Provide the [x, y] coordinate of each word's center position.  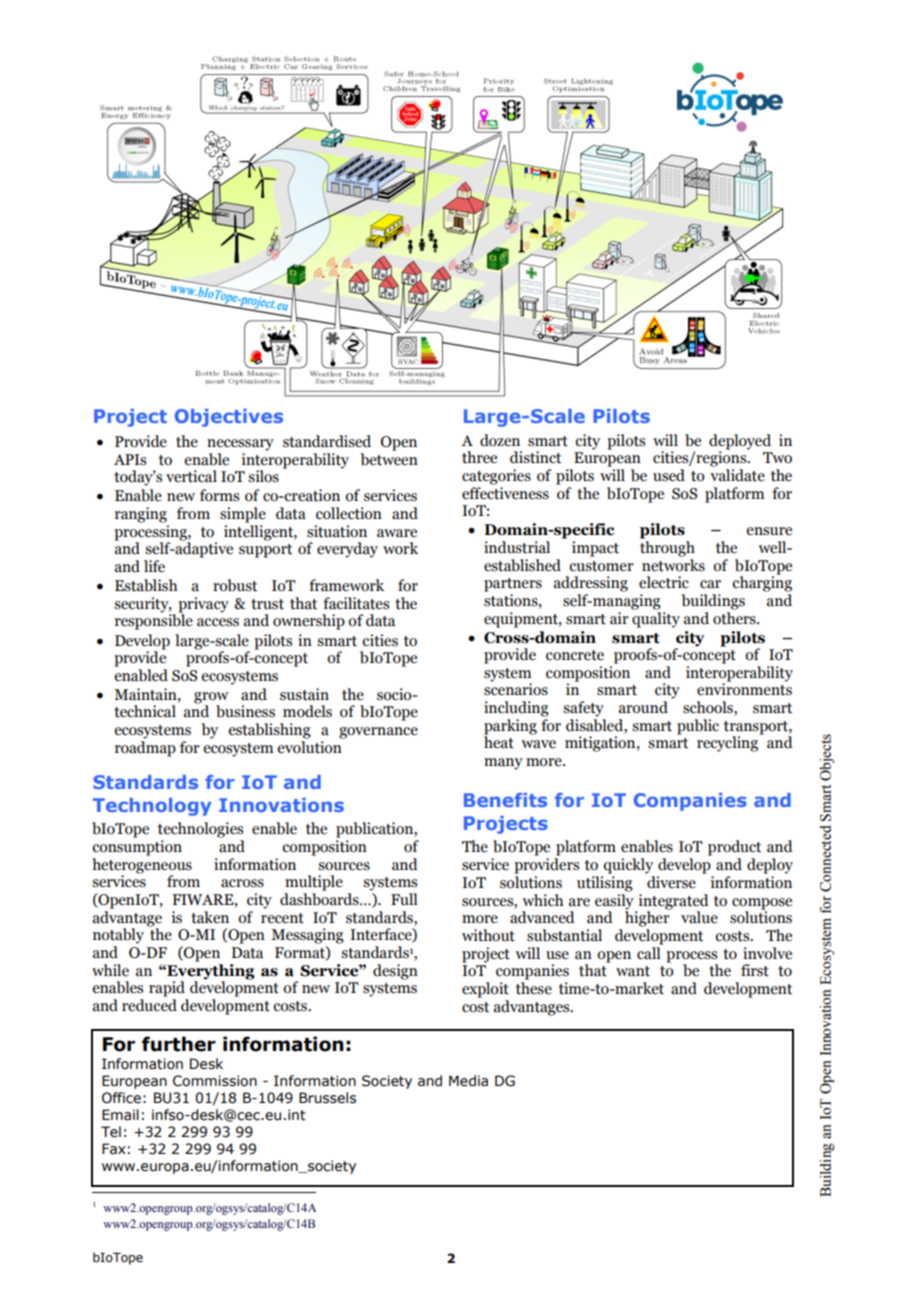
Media [468, 1081]
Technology [152, 807]
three [479, 457]
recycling [727, 744]
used [669, 475]
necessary [240, 445]
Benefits [505, 800]
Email [120, 1114]
